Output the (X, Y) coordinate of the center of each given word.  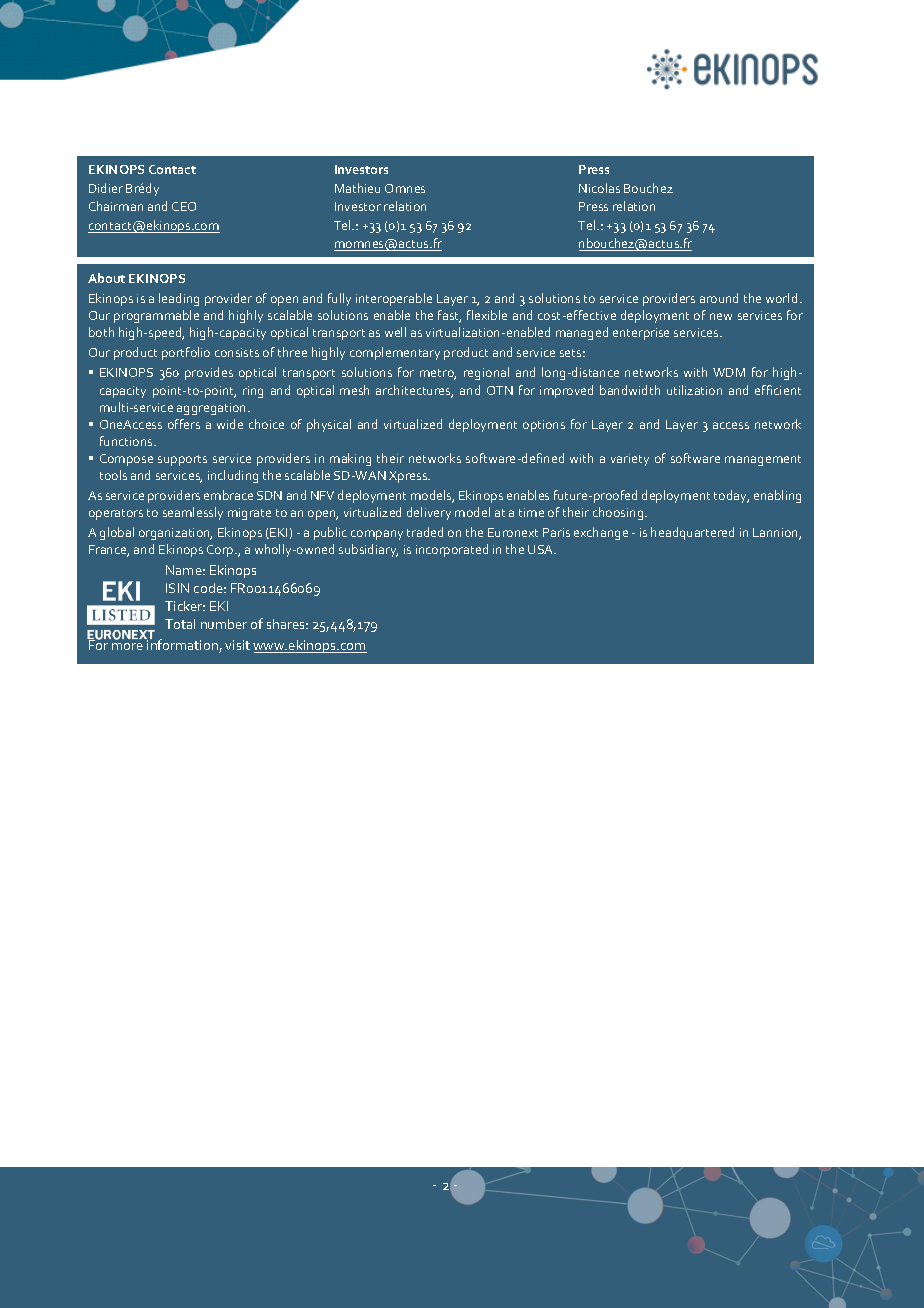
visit (237, 645)
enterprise (641, 334)
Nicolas (599, 188)
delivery (429, 513)
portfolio (186, 353)
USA (542, 549)
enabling (777, 496)
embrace (228, 495)
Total (180, 624)
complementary (395, 353)
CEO (184, 206)
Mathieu (357, 188)
